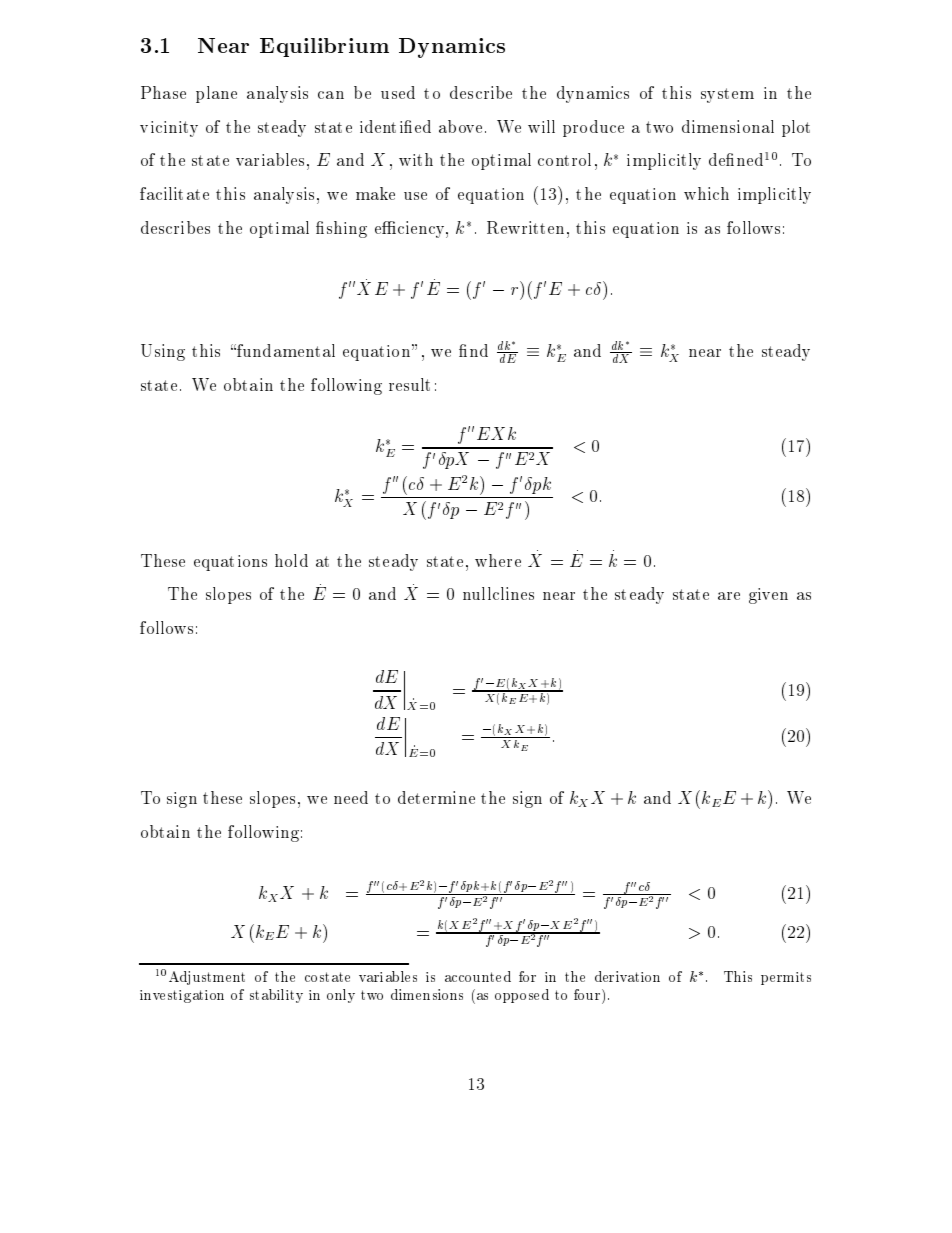 Image resolution: width=952 pixels, height=1233 pixels. I want to click on accounted, so click(478, 976).
